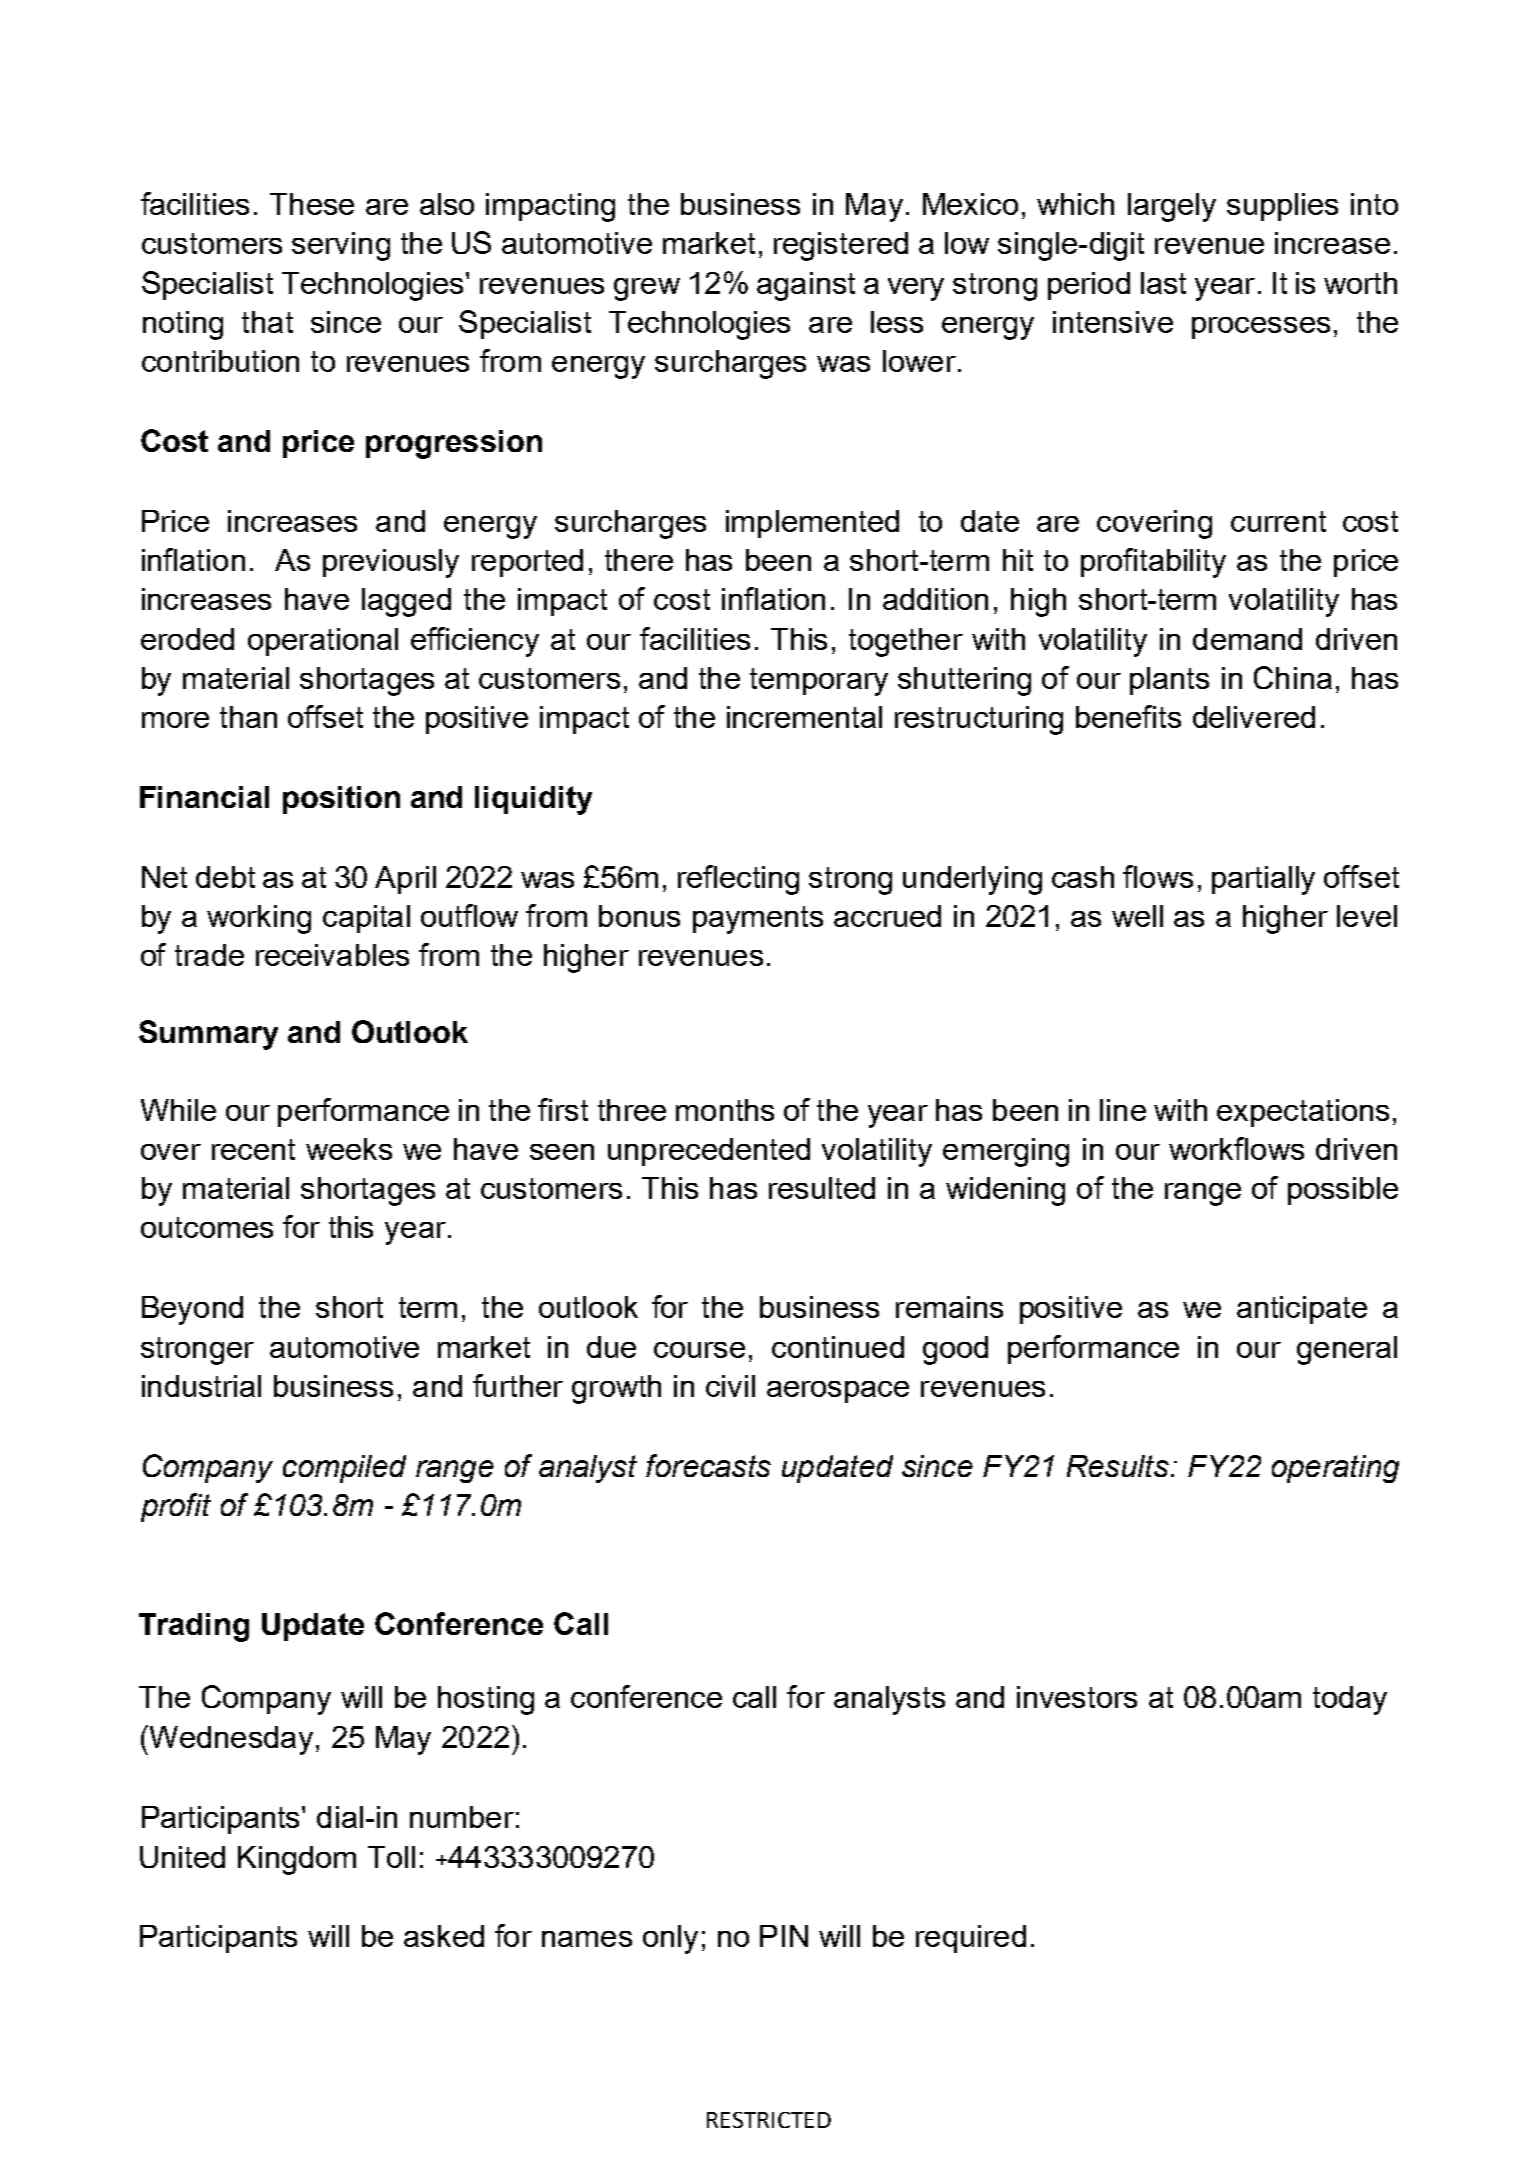 The image size is (1539, 2177). I want to click on civil, so click(730, 1386).
